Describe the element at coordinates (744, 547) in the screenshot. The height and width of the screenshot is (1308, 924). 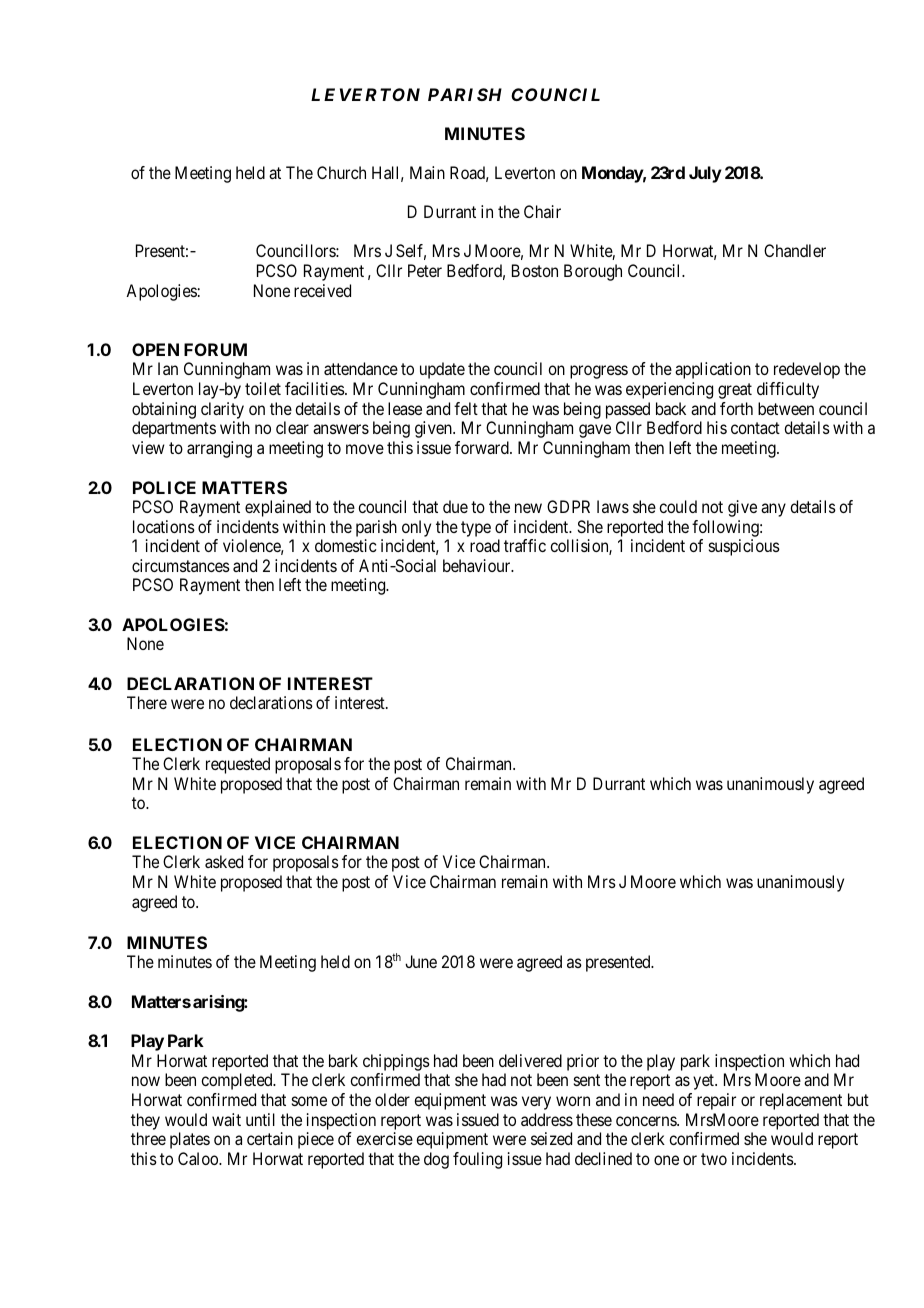
I see `suspicious` at that location.
